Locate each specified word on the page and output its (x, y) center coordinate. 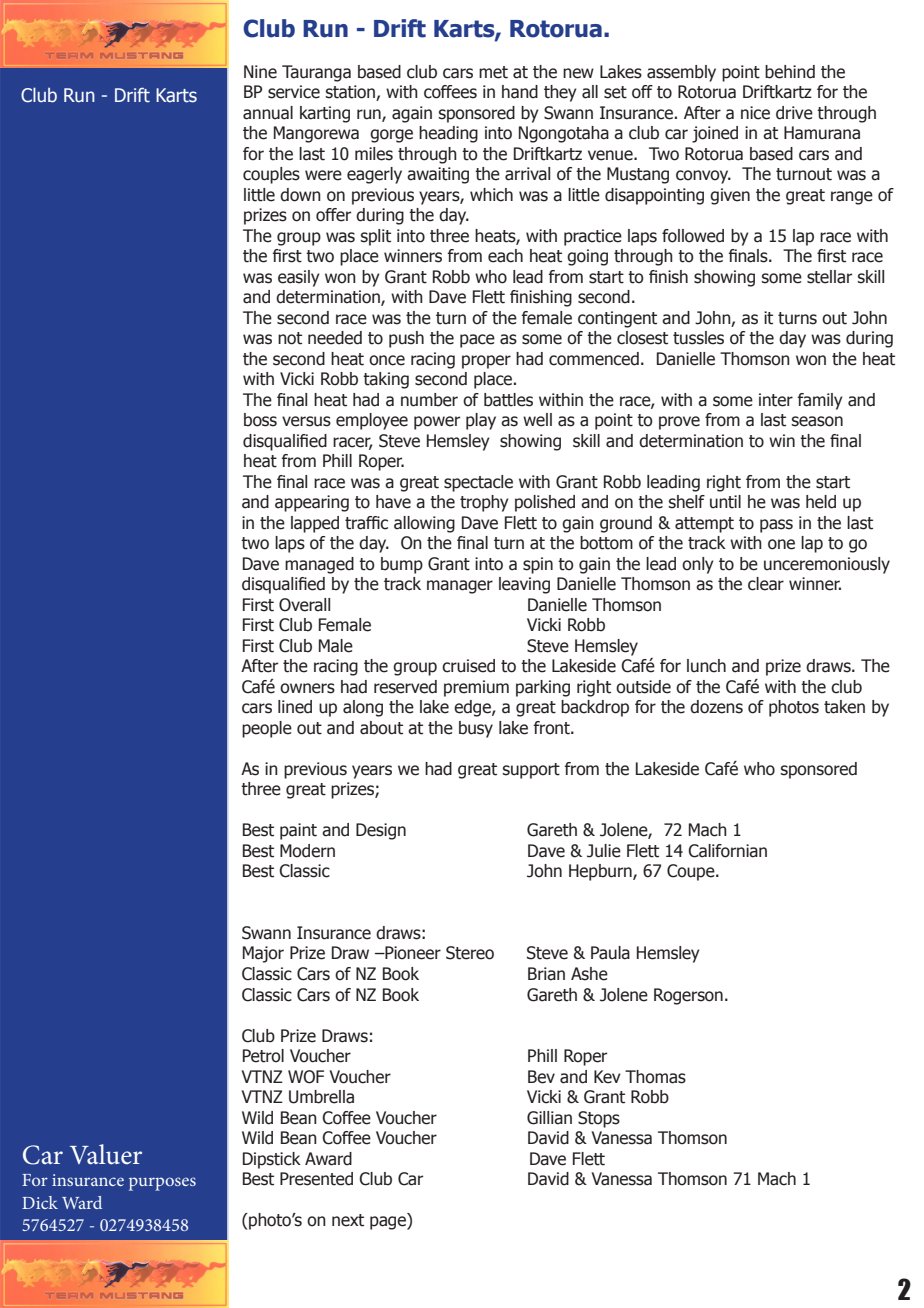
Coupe (692, 872)
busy (476, 729)
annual (268, 113)
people (267, 729)
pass (776, 526)
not (290, 338)
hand (520, 92)
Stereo (470, 953)
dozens (716, 707)
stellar (829, 277)
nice (755, 113)
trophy (484, 503)
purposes (162, 1184)
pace (477, 341)
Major (263, 954)
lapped (315, 524)
